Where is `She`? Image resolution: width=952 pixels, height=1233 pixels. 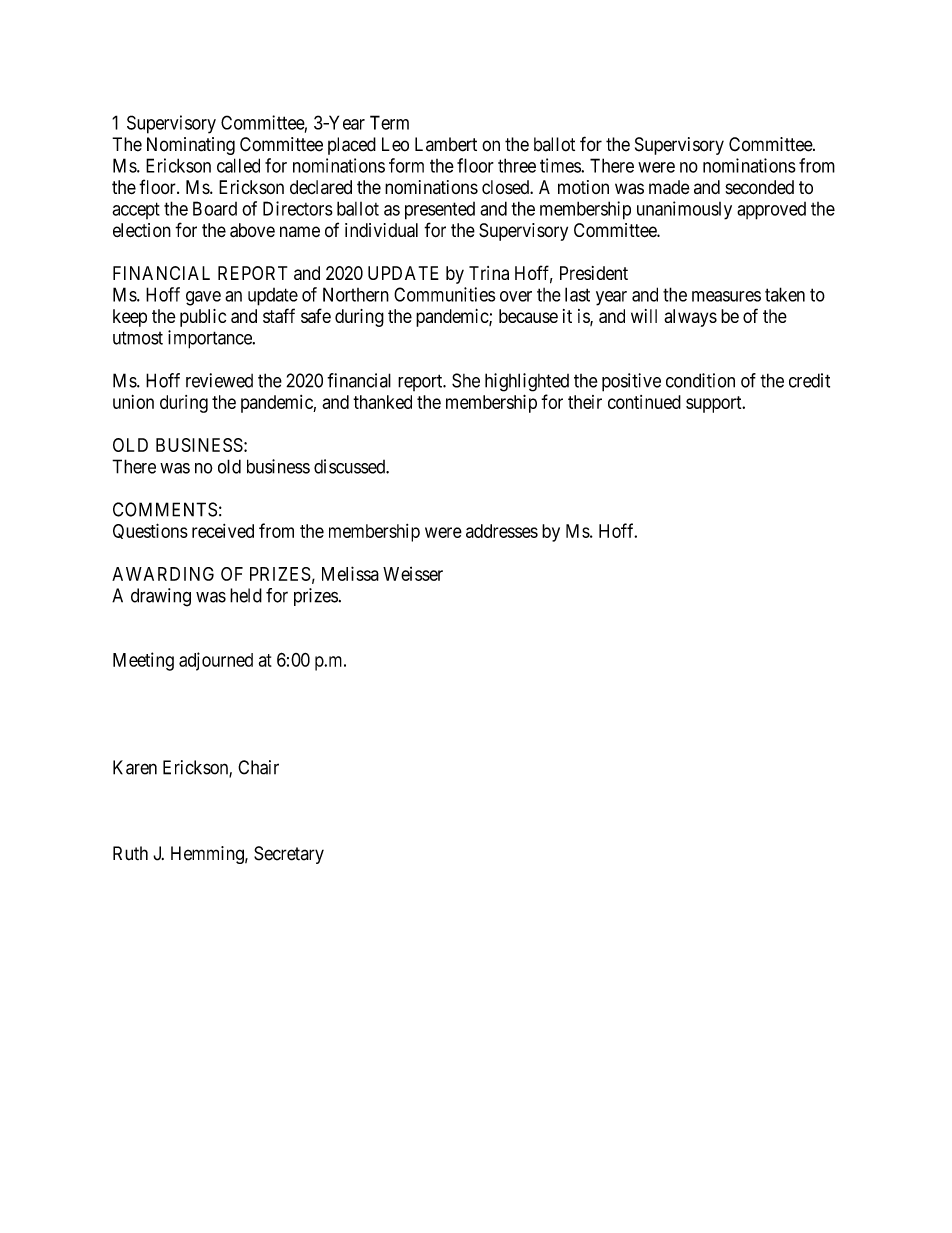
She is located at coordinates (466, 380).
